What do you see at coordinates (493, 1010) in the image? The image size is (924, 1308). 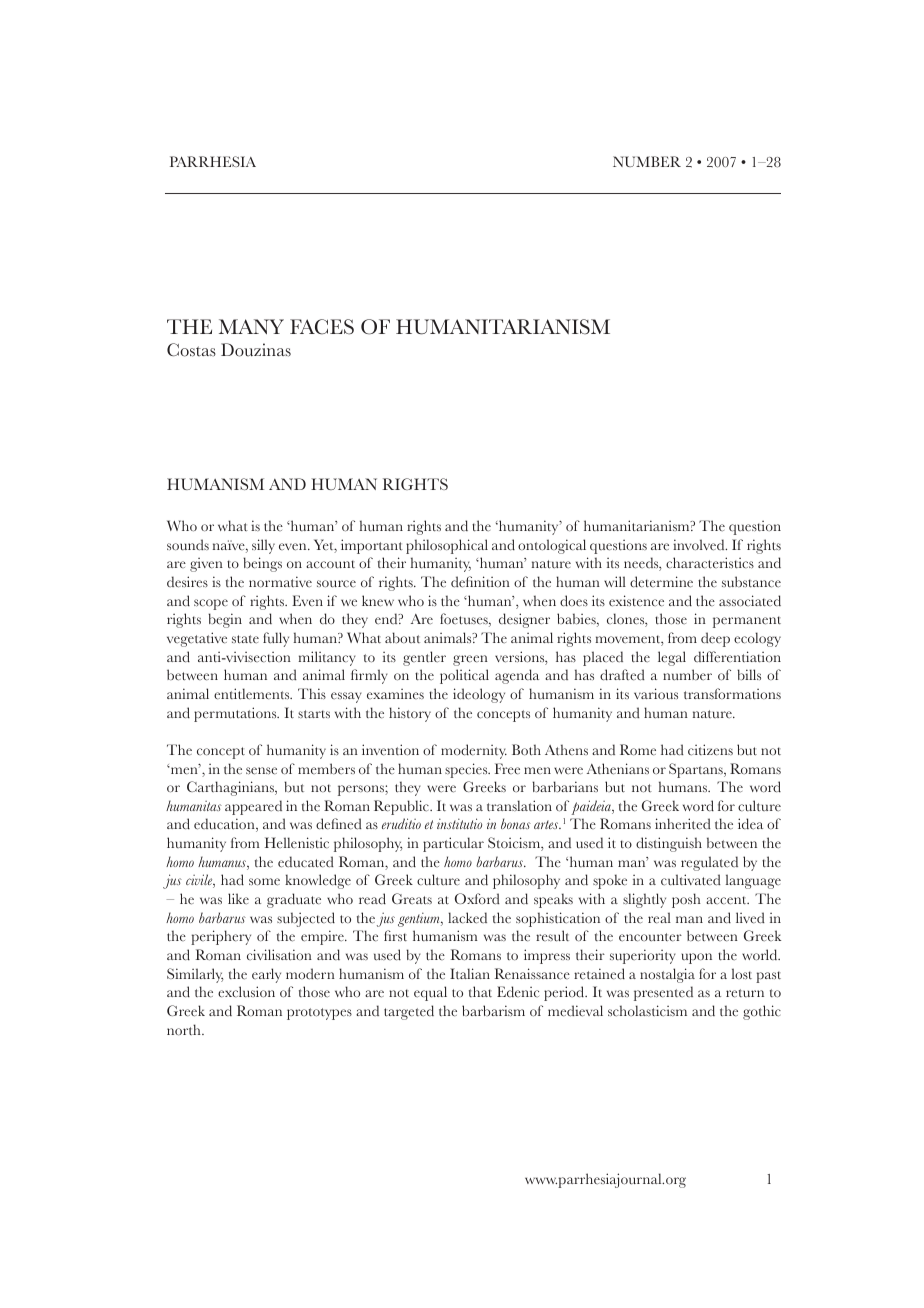 I see `barbarism` at bounding box center [493, 1010].
